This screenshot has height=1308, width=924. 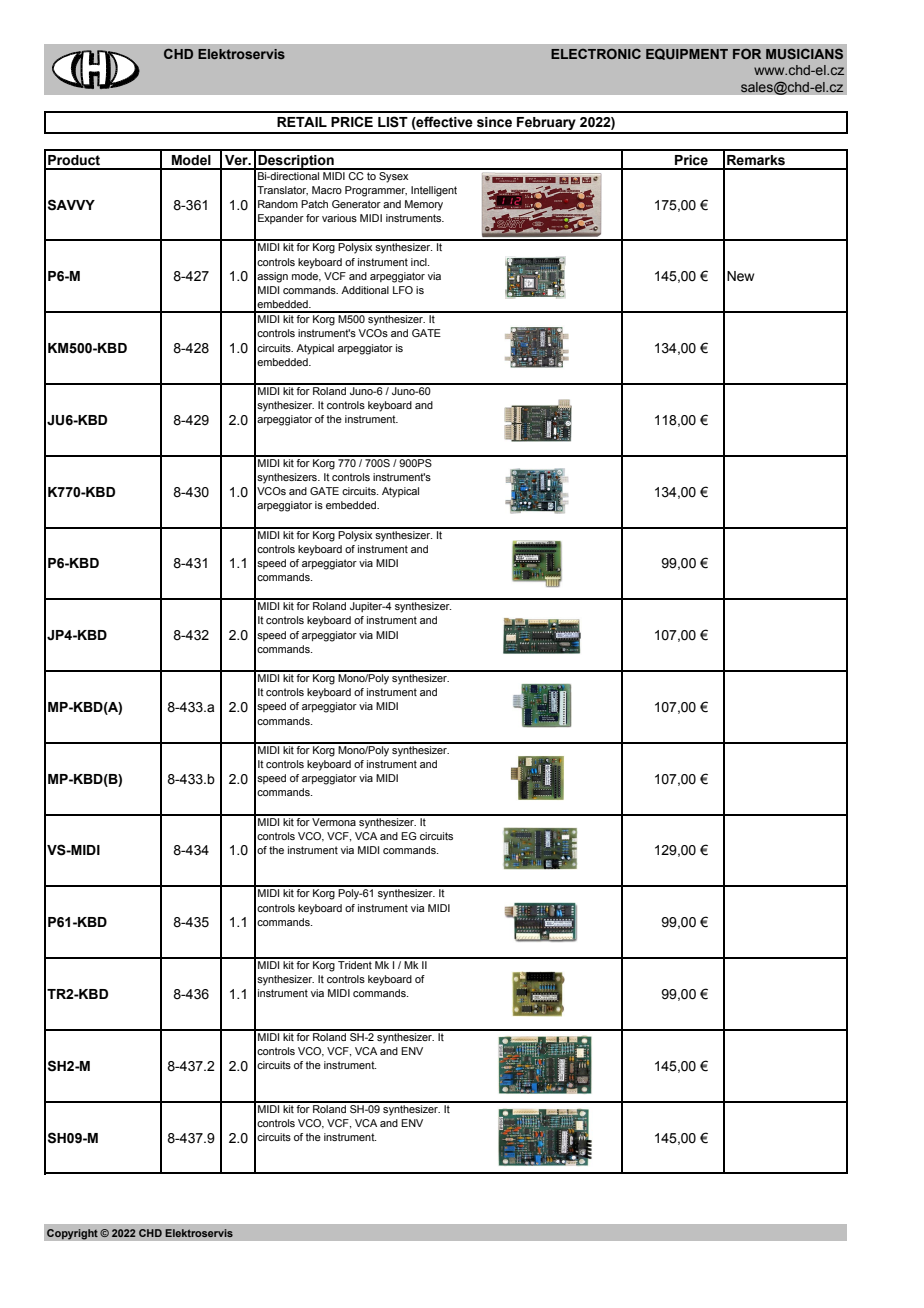 What do you see at coordinates (365, 290) in the screenshot?
I see `Additional` at bounding box center [365, 290].
